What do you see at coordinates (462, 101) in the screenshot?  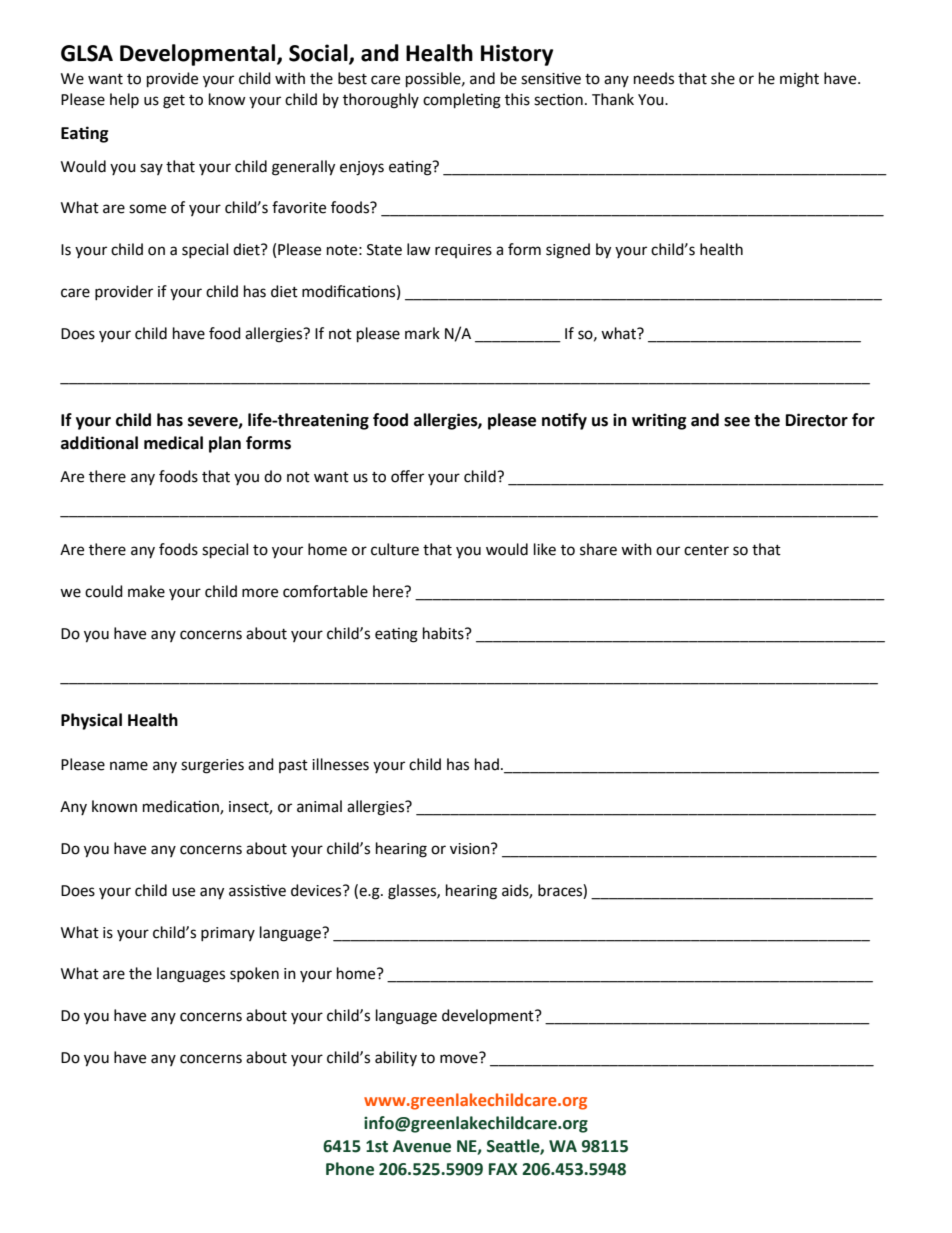 I see `completing` at bounding box center [462, 101].
